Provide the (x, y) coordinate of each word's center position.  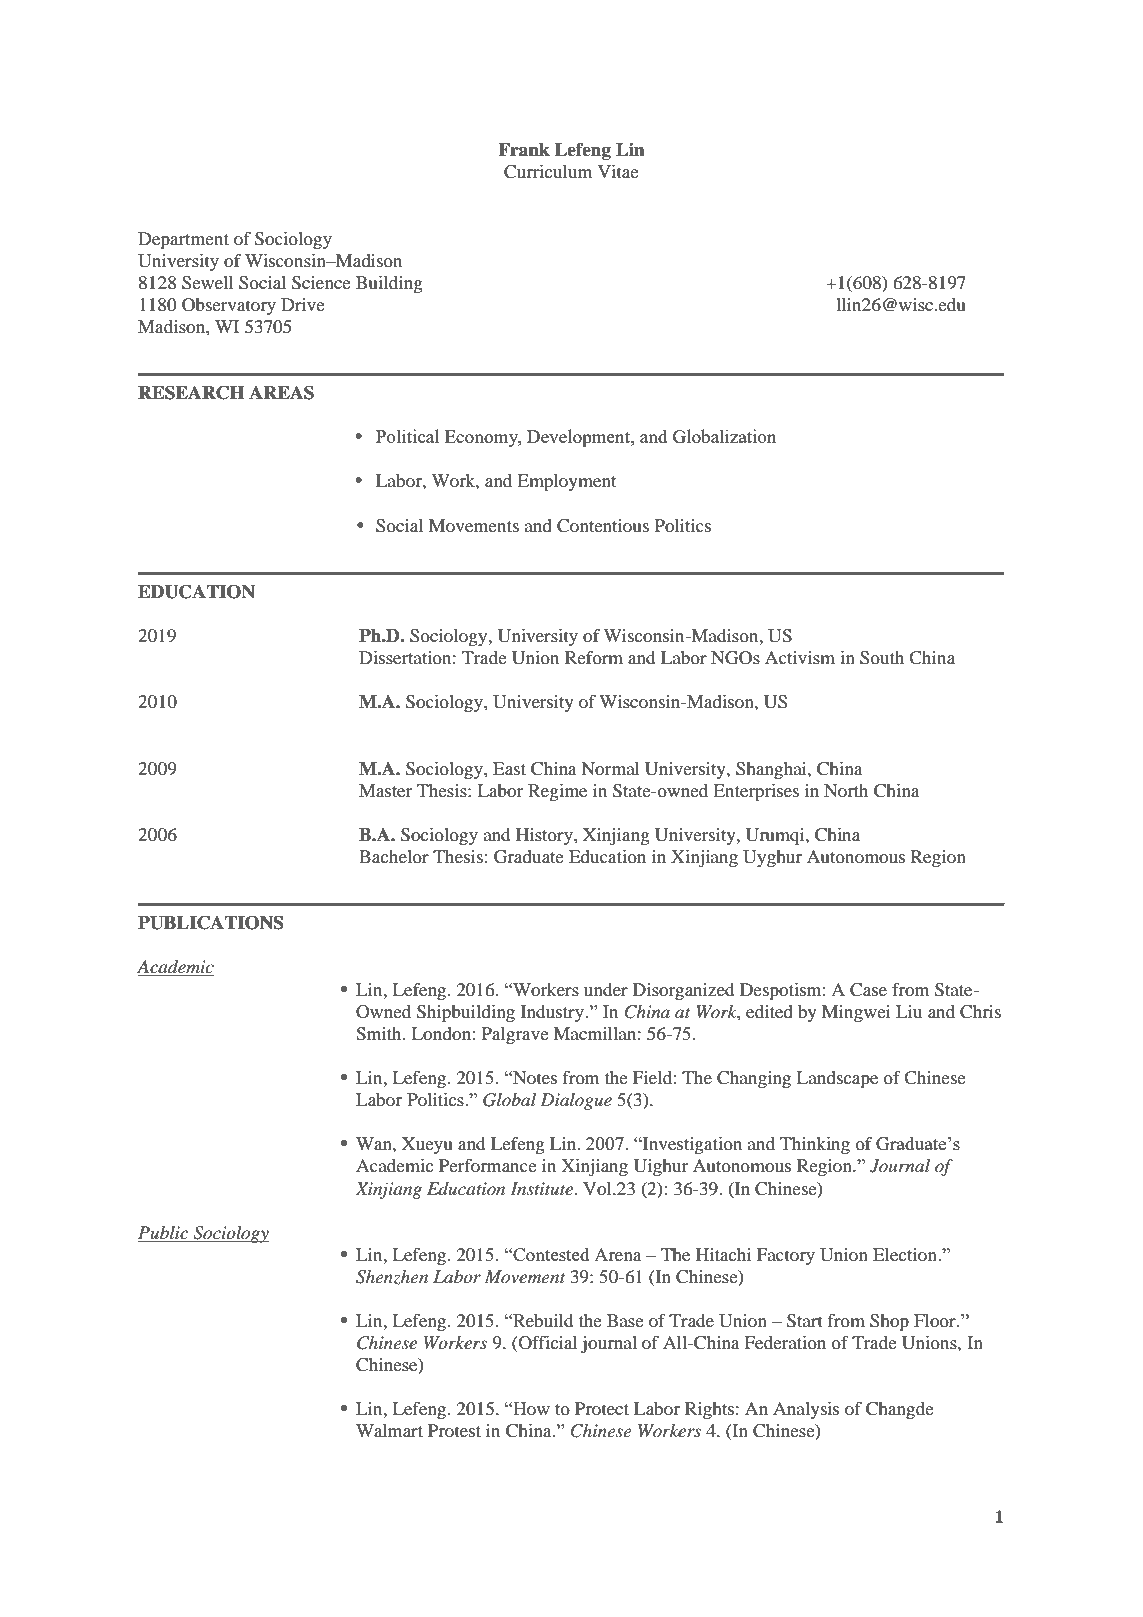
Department (183, 240)
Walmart (389, 1430)
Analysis (806, 1410)
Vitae (618, 171)
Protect (602, 1408)
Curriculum (548, 172)
